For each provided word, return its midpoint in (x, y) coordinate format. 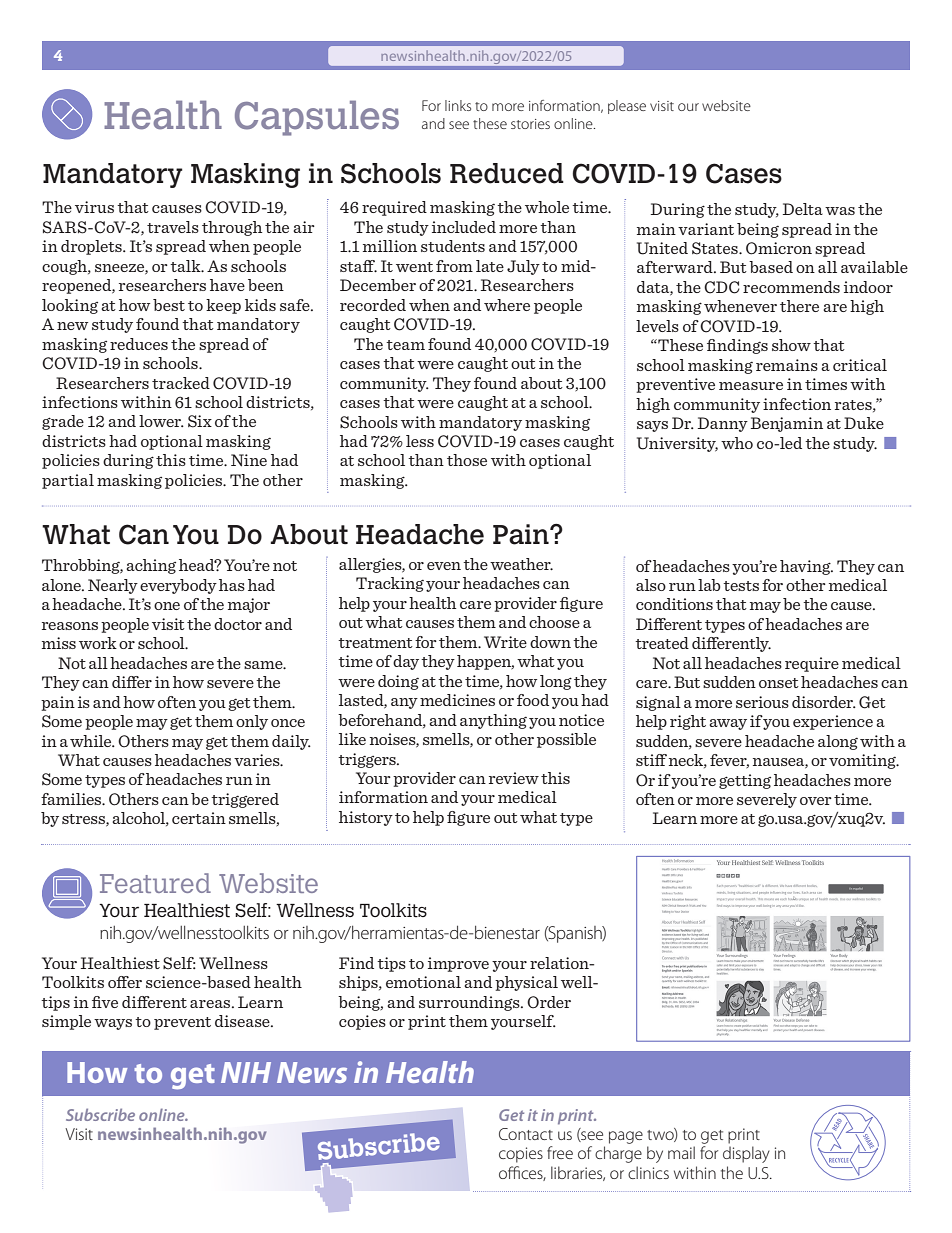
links (458, 105)
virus (94, 207)
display (746, 1154)
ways (113, 1024)
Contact (526, 1134)
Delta (803, 209)
